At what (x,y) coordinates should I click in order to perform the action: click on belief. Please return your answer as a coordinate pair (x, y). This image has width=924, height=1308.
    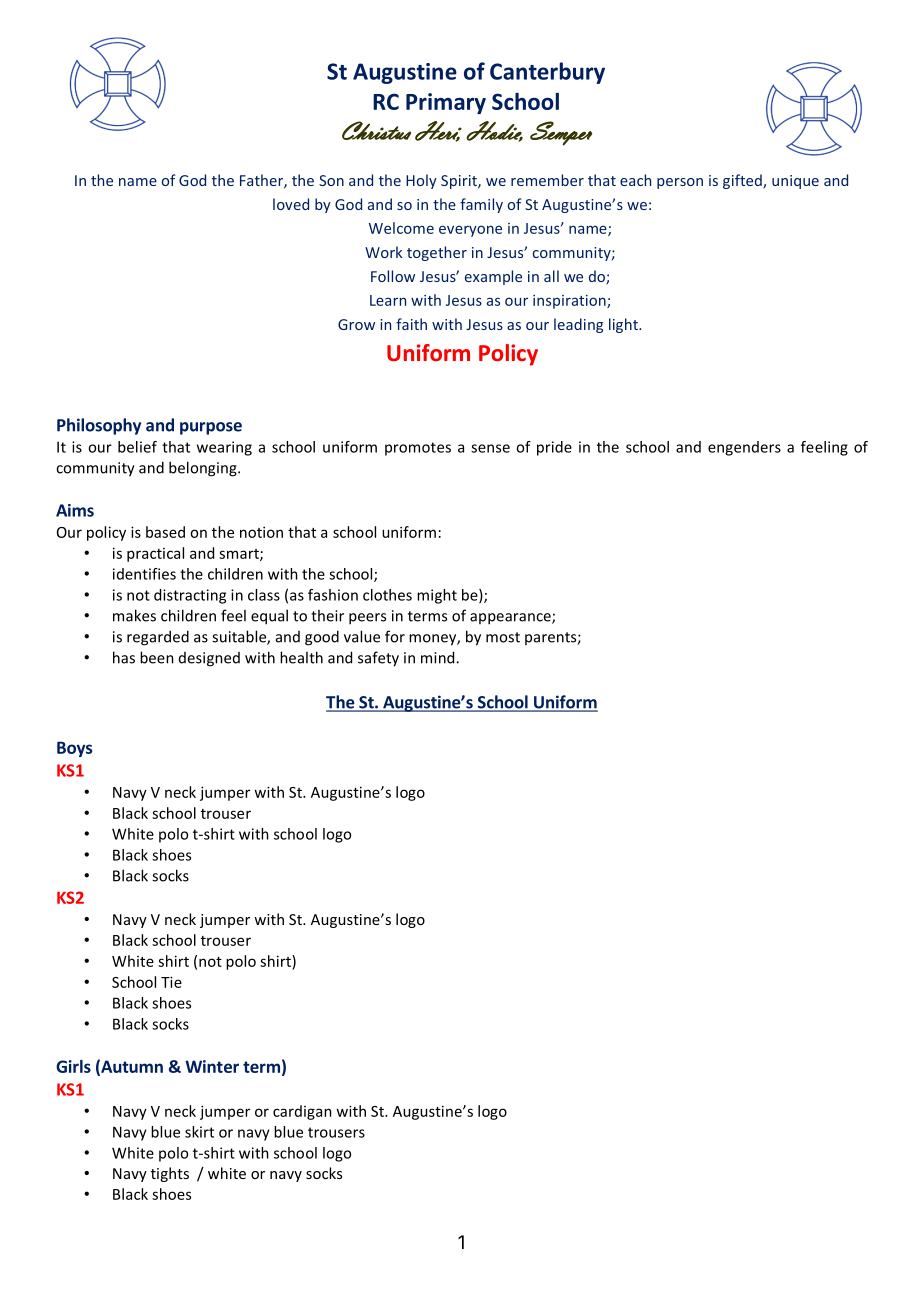
    Looking at the image, I should click on (137, 447).
